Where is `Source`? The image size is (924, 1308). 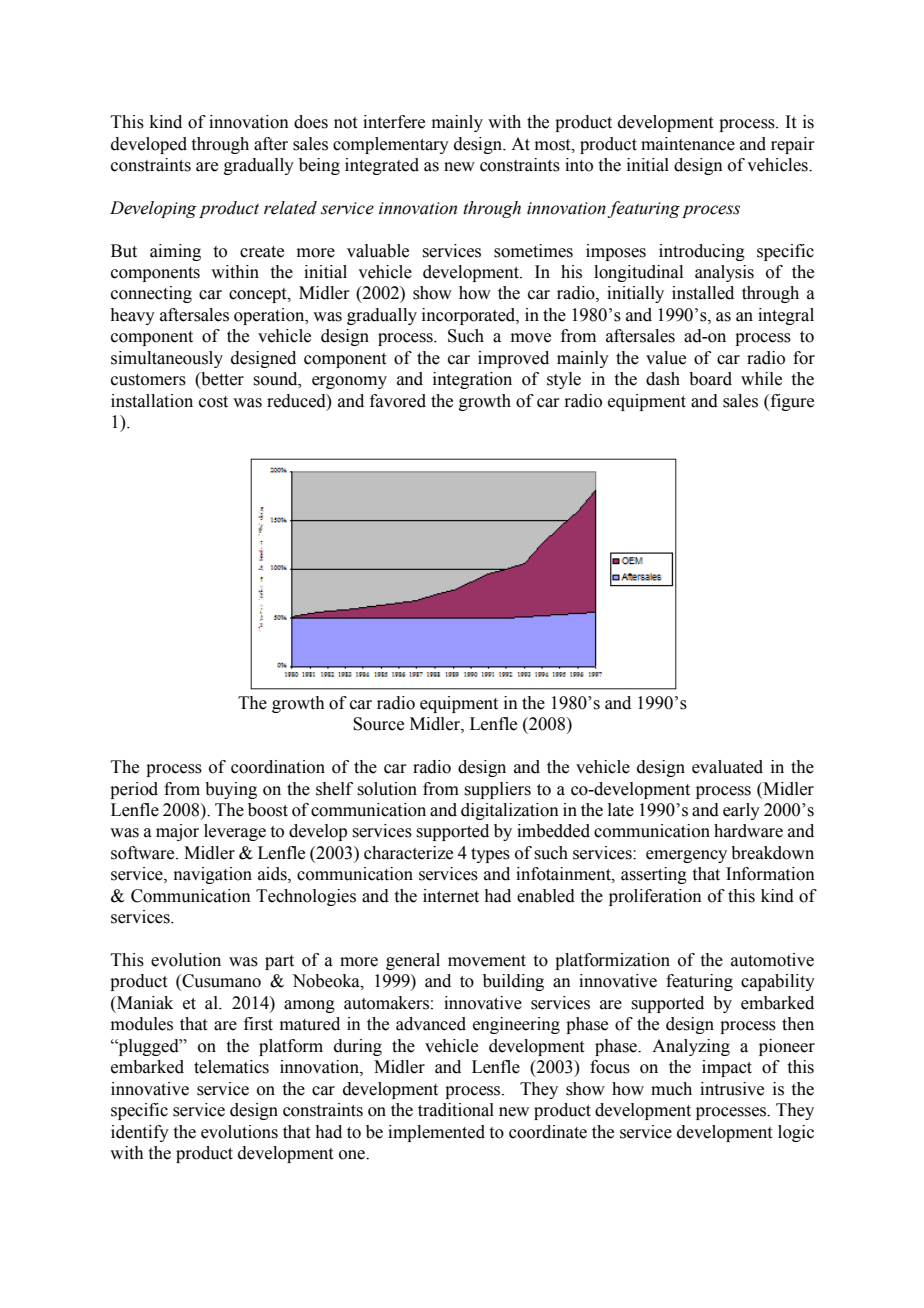
Source is located at coordinates (378, 724).
